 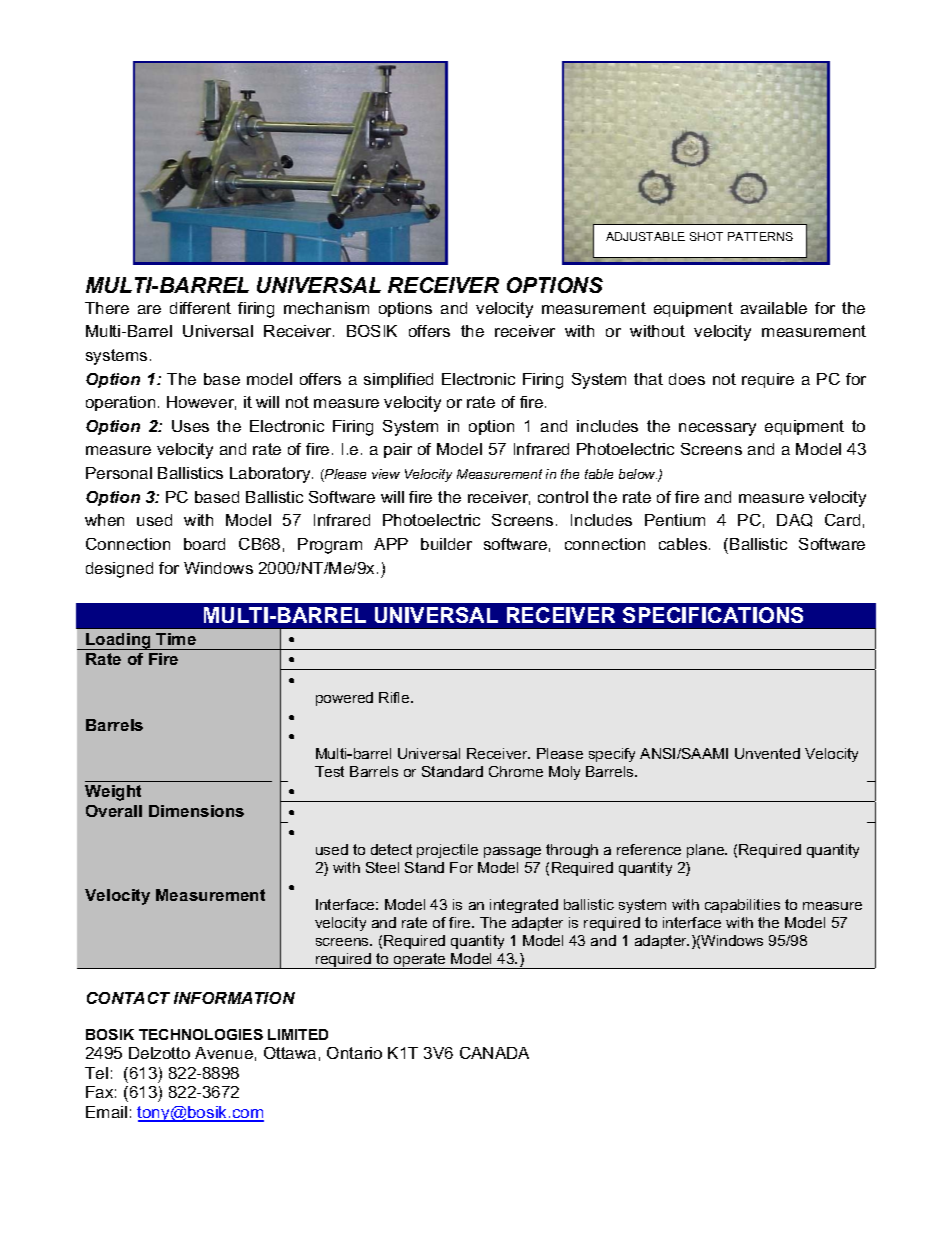 What do you see at coordinates (204, 544) in the screenshot?
I see `board` at bounding box center [204, 544].
